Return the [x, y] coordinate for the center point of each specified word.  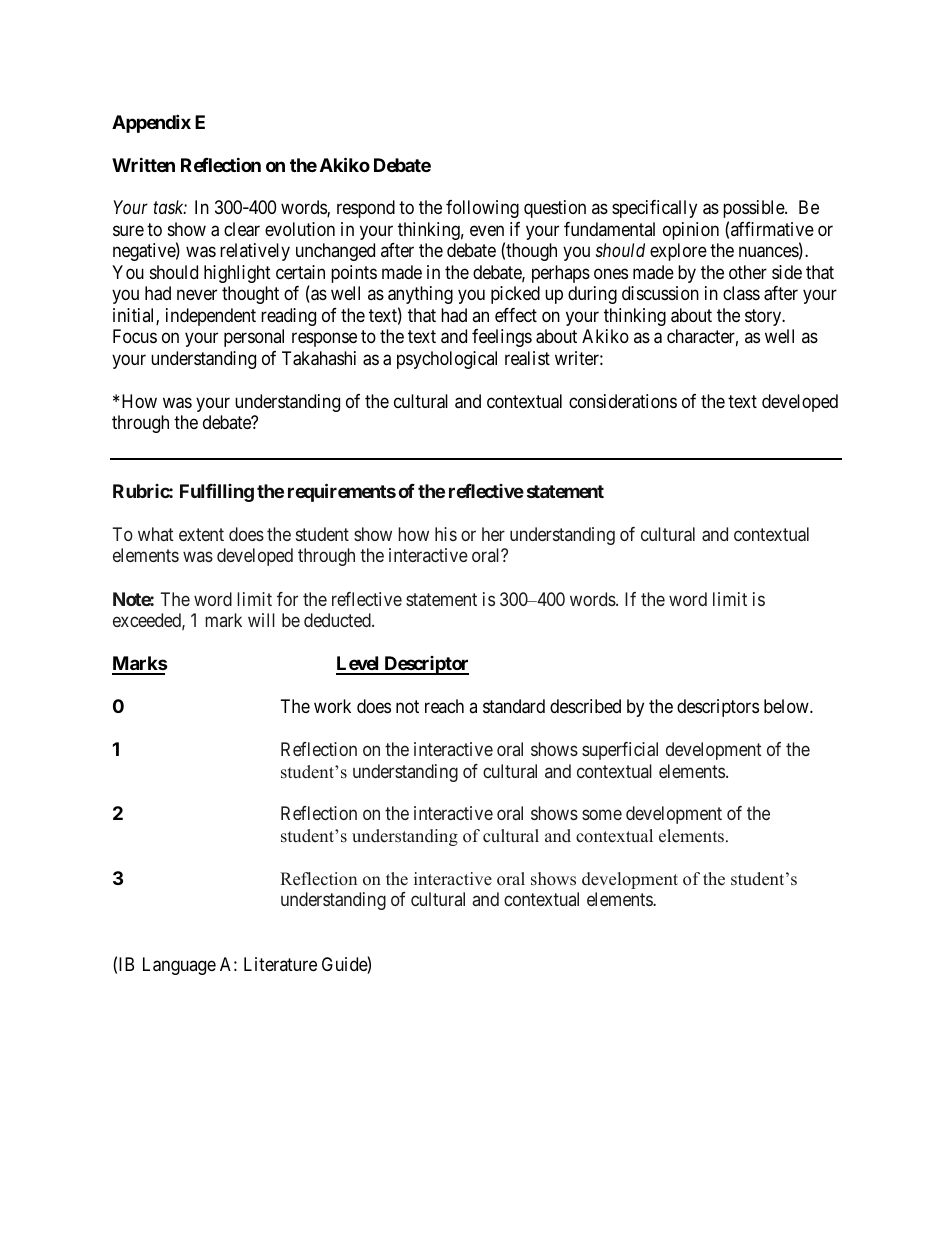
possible [754, 209]
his [446, 534]
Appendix [151, 123]
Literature [280, 964]
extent [201, 534]
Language [179, 966]
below [787, 706]
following [482, 209]
